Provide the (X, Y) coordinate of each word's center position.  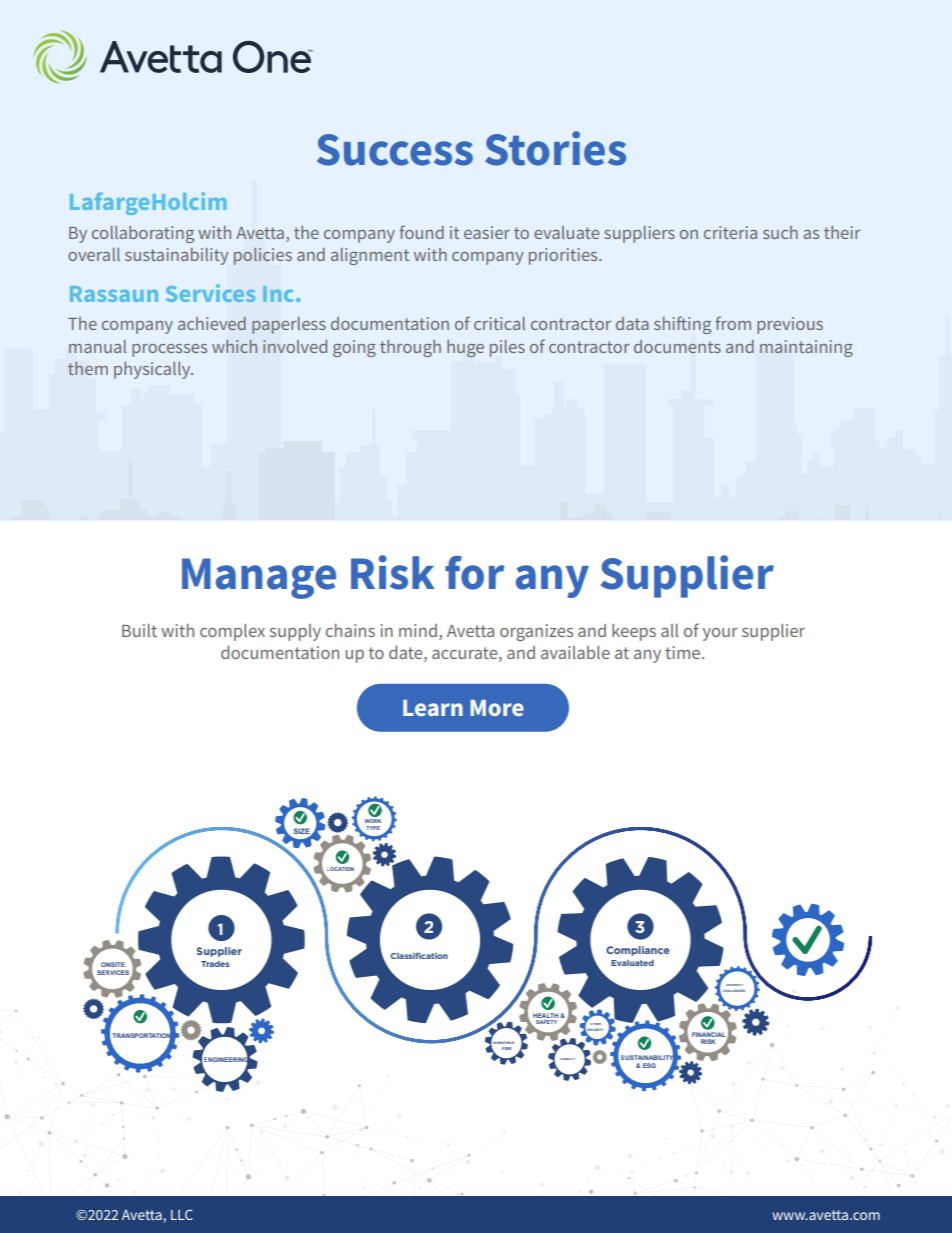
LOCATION (340, 869)
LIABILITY (567, 1059)
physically (153, 370)
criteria (730, 232)
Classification (419, 956)
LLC (182, 1214)
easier (487, 232)
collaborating (143, 234)
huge (465, 348)
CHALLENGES (734, 990)
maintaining (806, 348)
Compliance (638, 951)
